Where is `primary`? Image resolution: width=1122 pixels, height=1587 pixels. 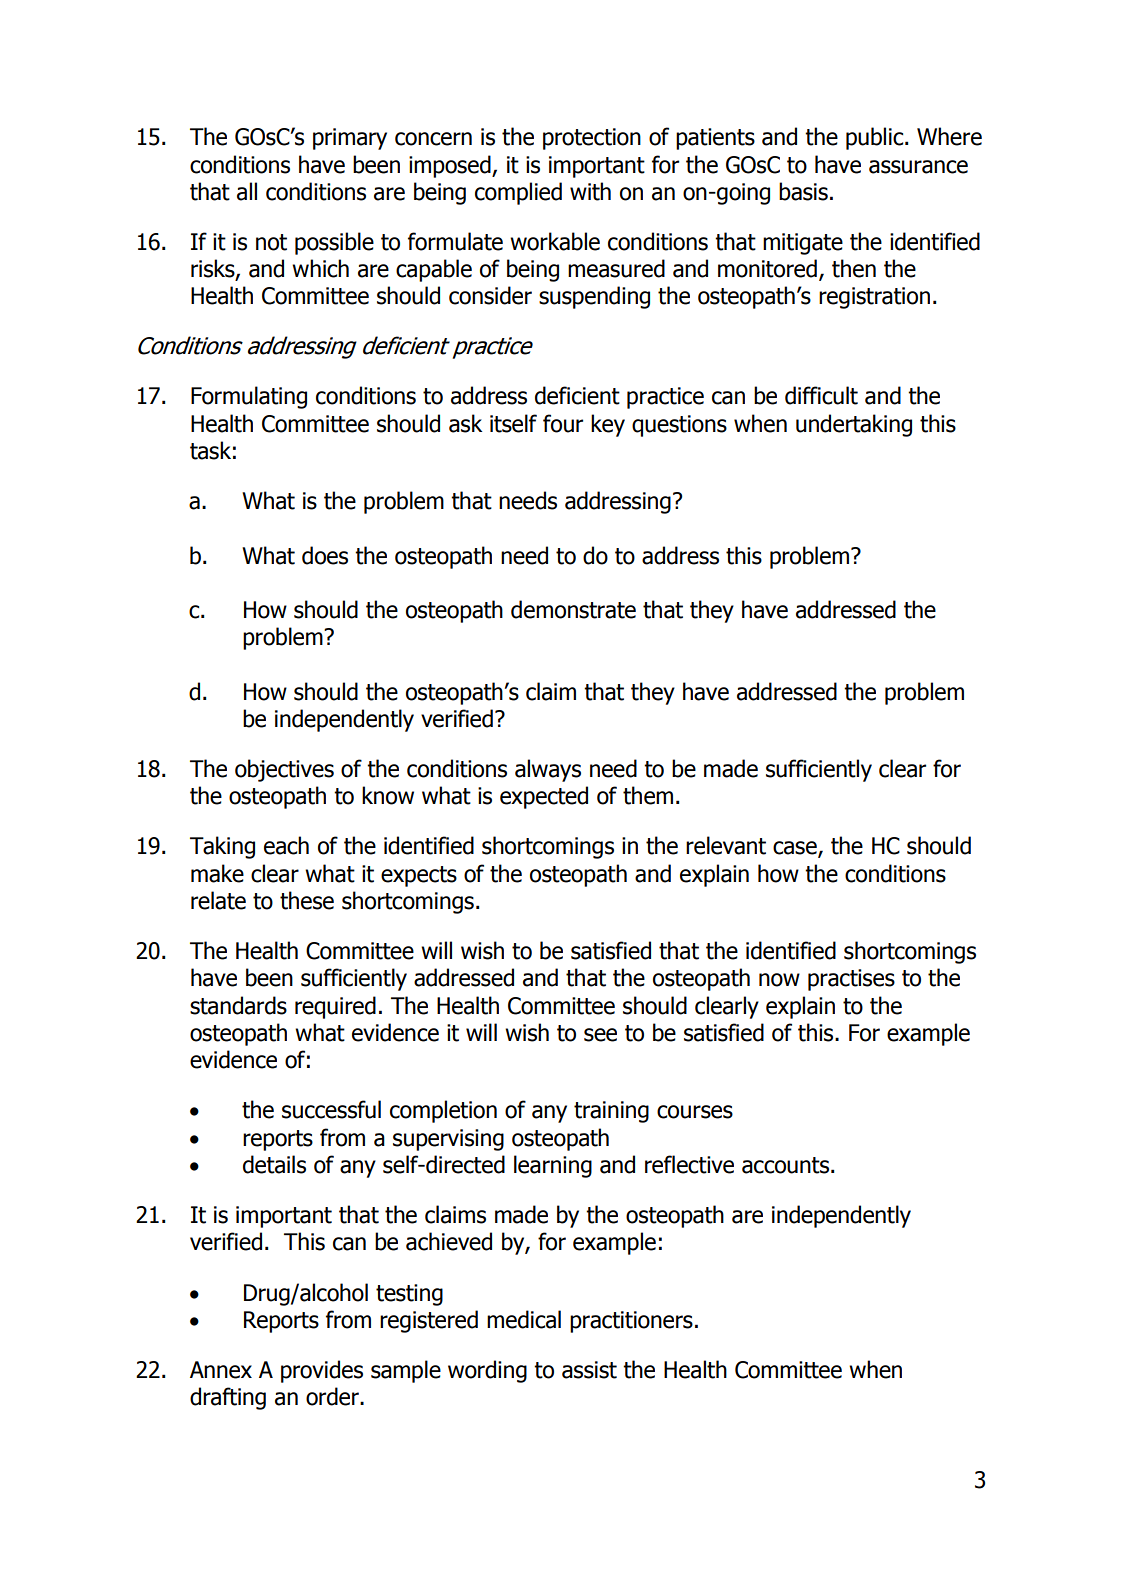 primary is located at coordinates (350, 139).
